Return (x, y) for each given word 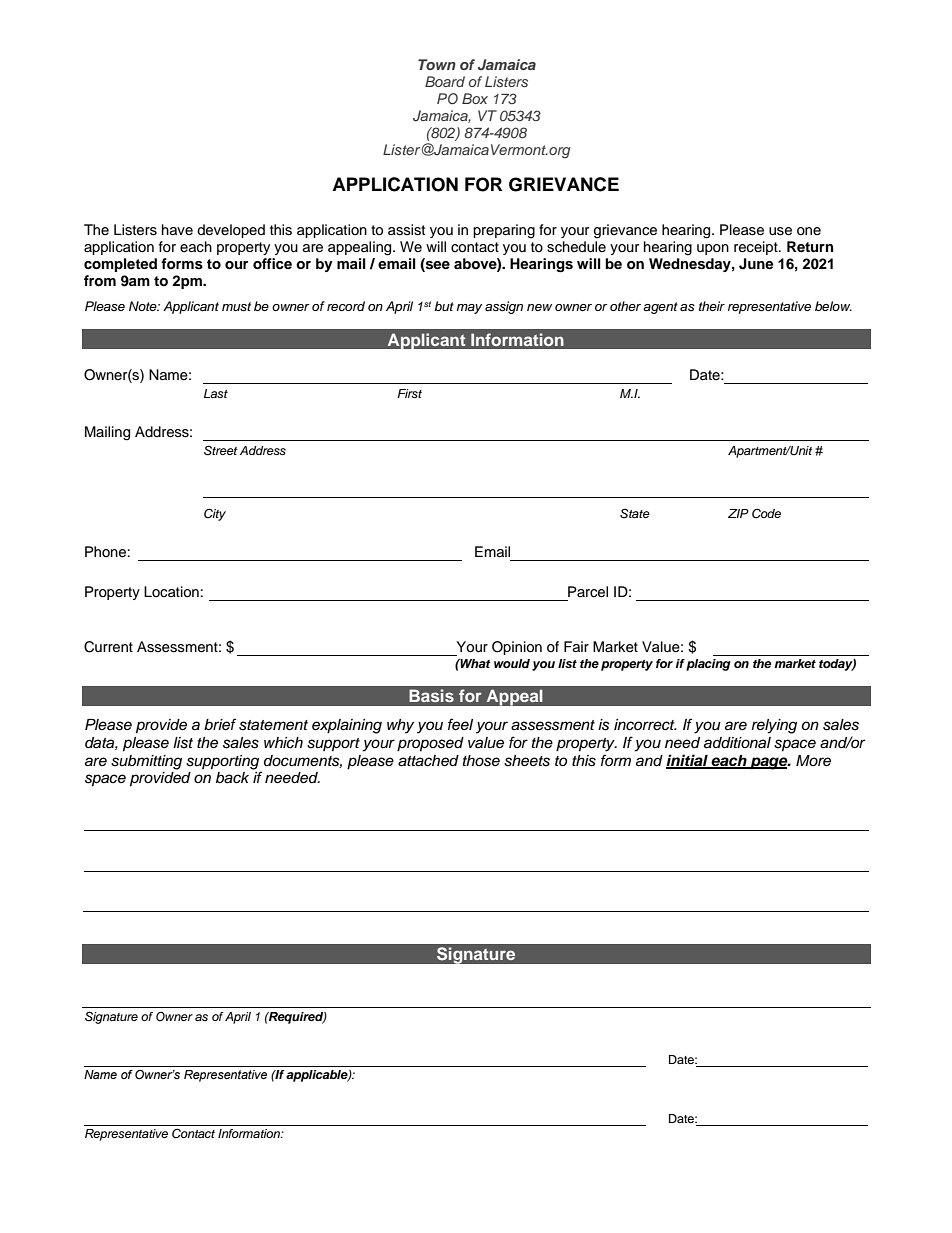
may (469, 309)
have (177, 229)
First (409, 393)
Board (445, 81)
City (215, 514)
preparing (504, 231)
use (780, 231)
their (712, 306)
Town (437, 64)
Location (171, 592)
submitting (146, 762)
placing (708, 665)
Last (216, 393)
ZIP (738, 513)
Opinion (517, 648)
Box (475, 98)
